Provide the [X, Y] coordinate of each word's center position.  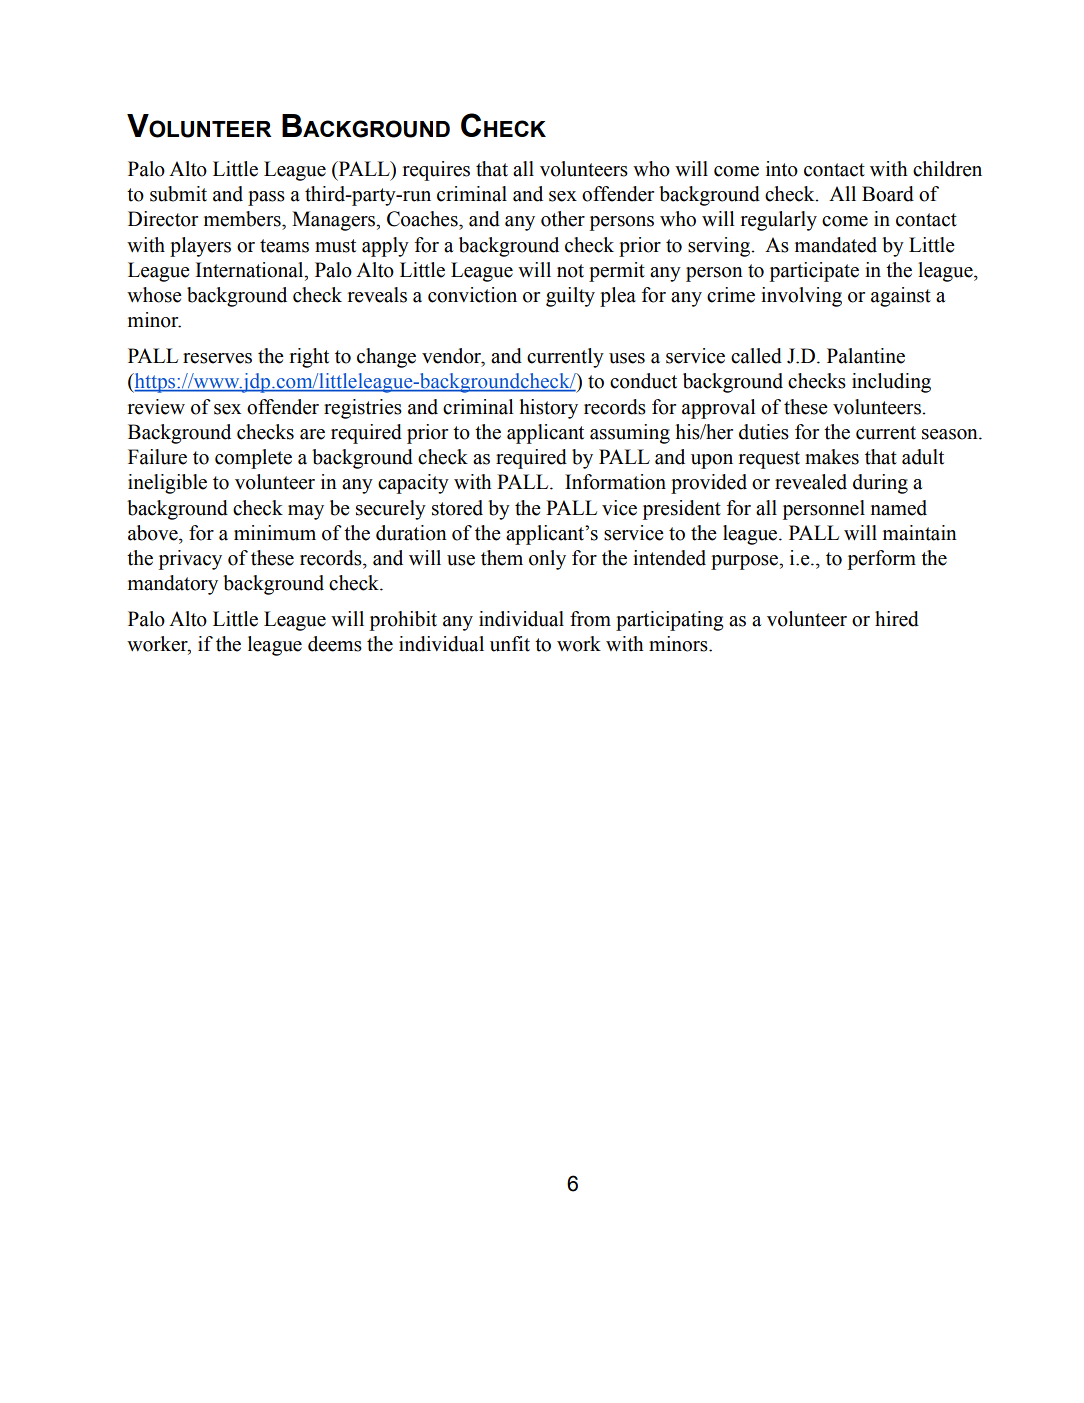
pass [266, 198]
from [590, 619]
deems [335, 644]
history [549, 409]
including [891, 383]
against [901, 297]
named [899, 508]
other [563, 219]
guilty [570, 297]
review [156, 407]
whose [154, 295]
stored [457, 508]
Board [888, 194]
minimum [275, 533]
